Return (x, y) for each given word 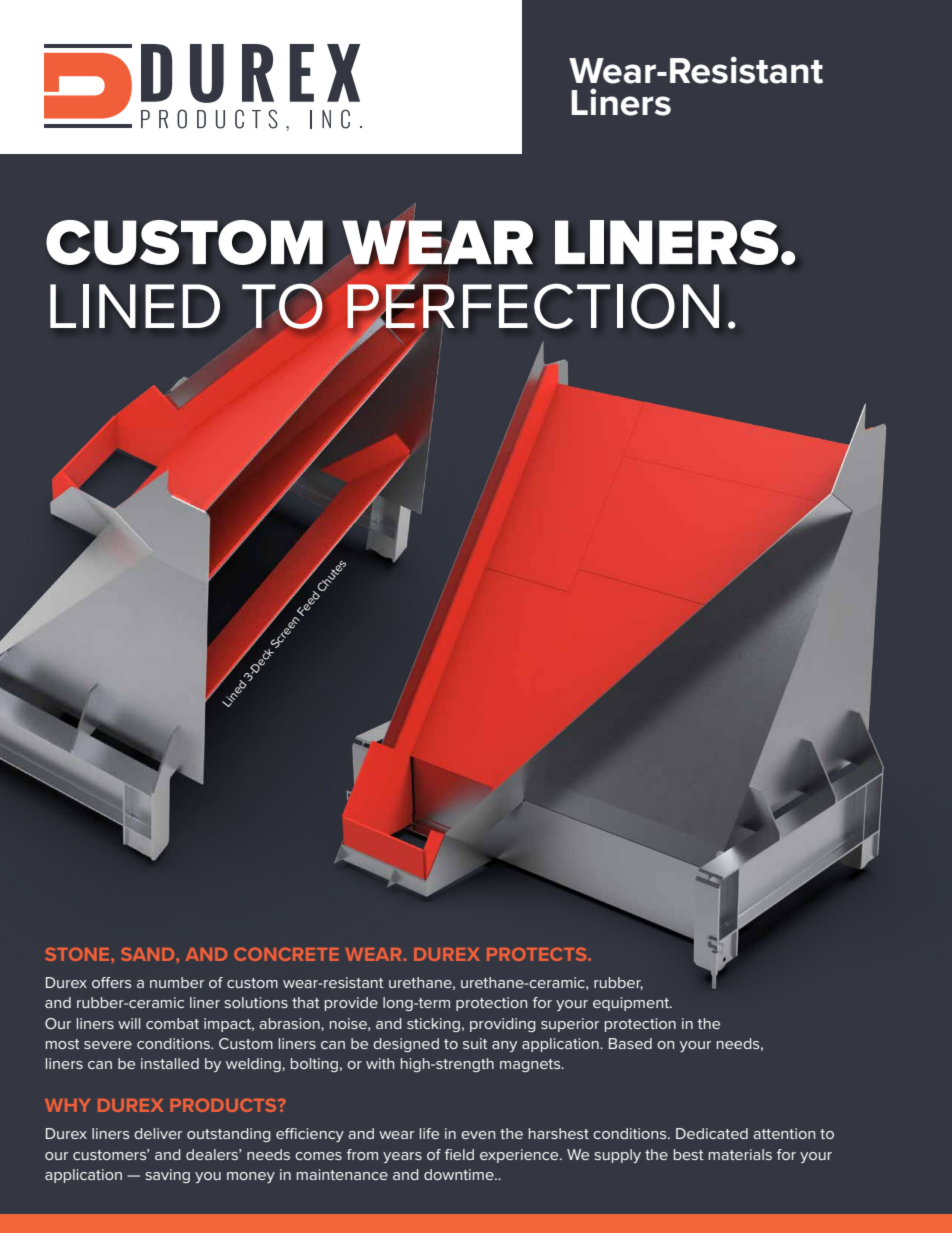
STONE (79, 954)
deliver (158, 1133)
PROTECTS (538, 954)
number (177, 982)
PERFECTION (532, 306)
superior (570, 1025)
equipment (632, 1004)
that (306, 1002)
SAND (149, 954)
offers (111, 982)
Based (630, 1043)
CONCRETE (286, 954)
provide (351, 1004)
